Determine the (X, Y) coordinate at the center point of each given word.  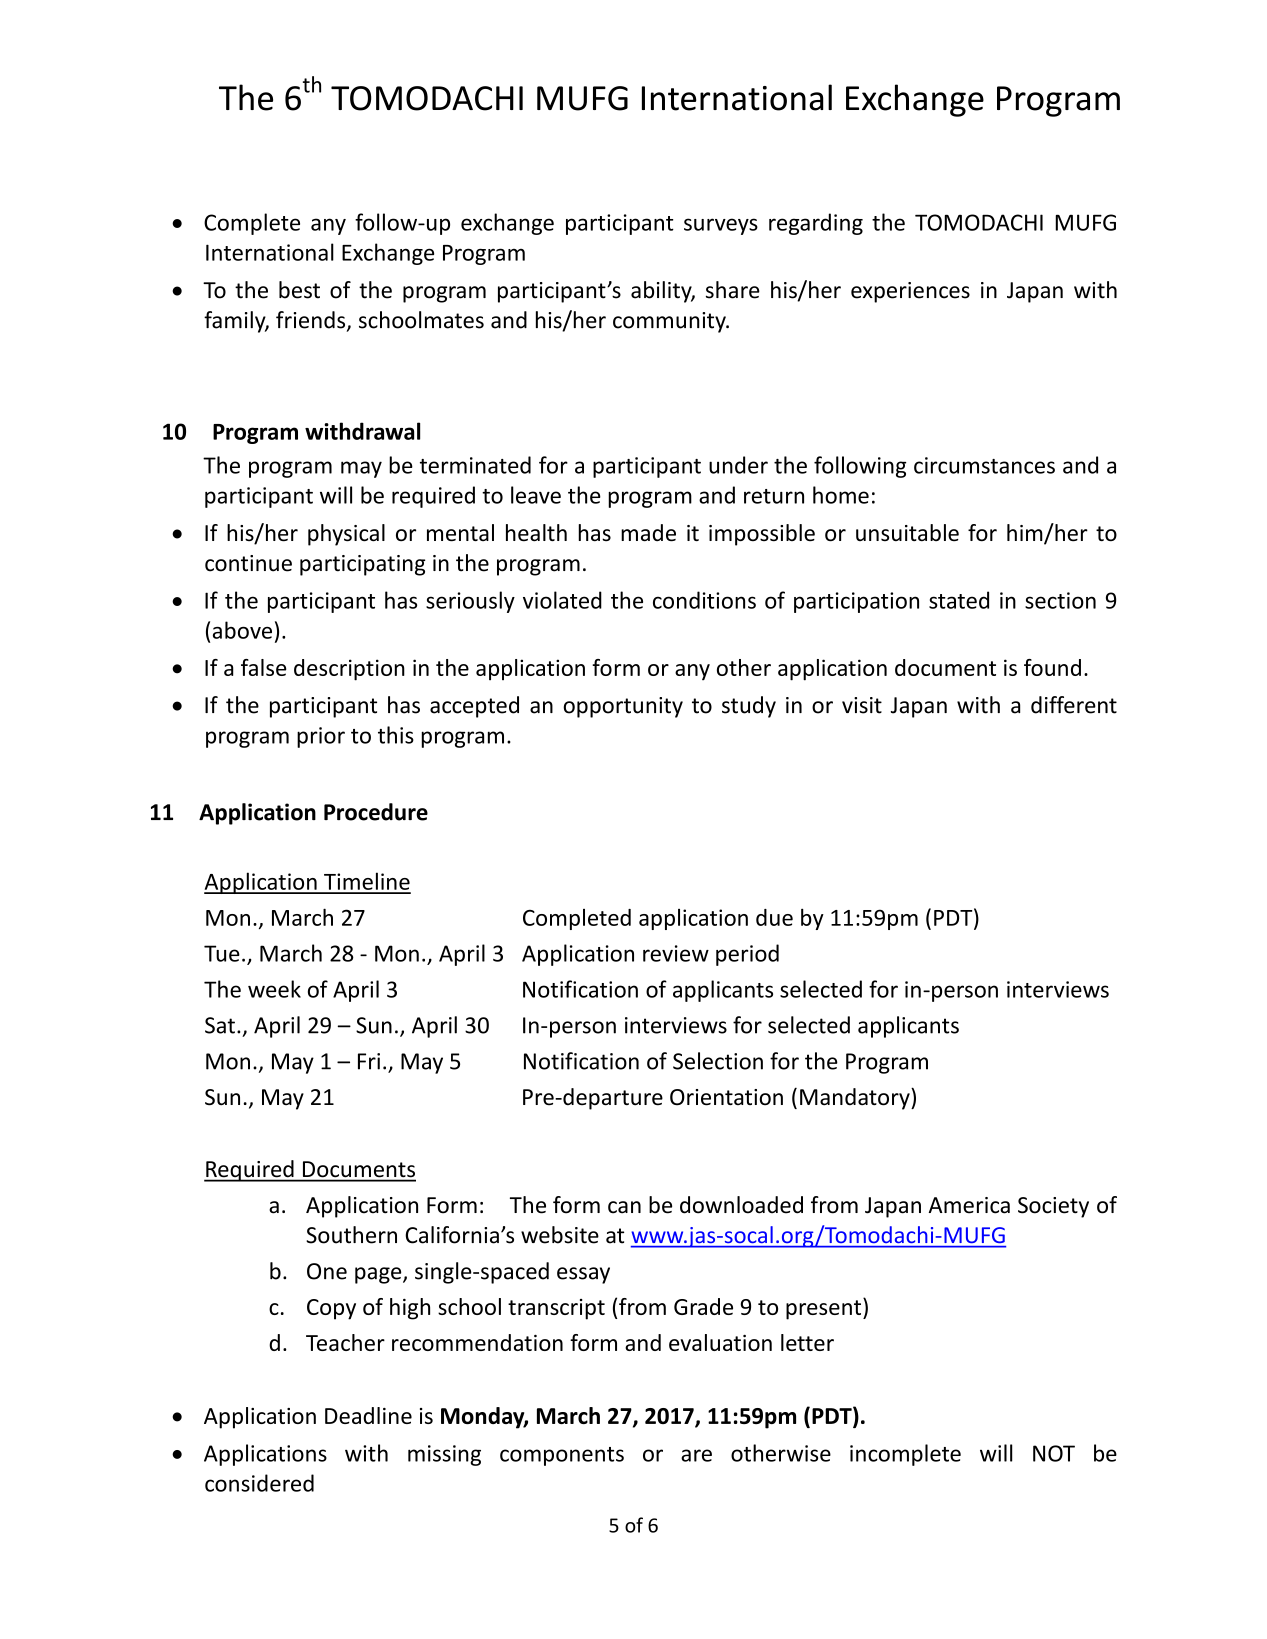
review (676, 953)
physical (346, 535)
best (299, 290)
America (969, 1205)
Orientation (726, 1097)
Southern (351, 1235)
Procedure (376, 812)
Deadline (368, 1415)
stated (959, 600)
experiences (910, 292)
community (670, 322)
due (774, 917)
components (562, 1456)
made (648, 533)
